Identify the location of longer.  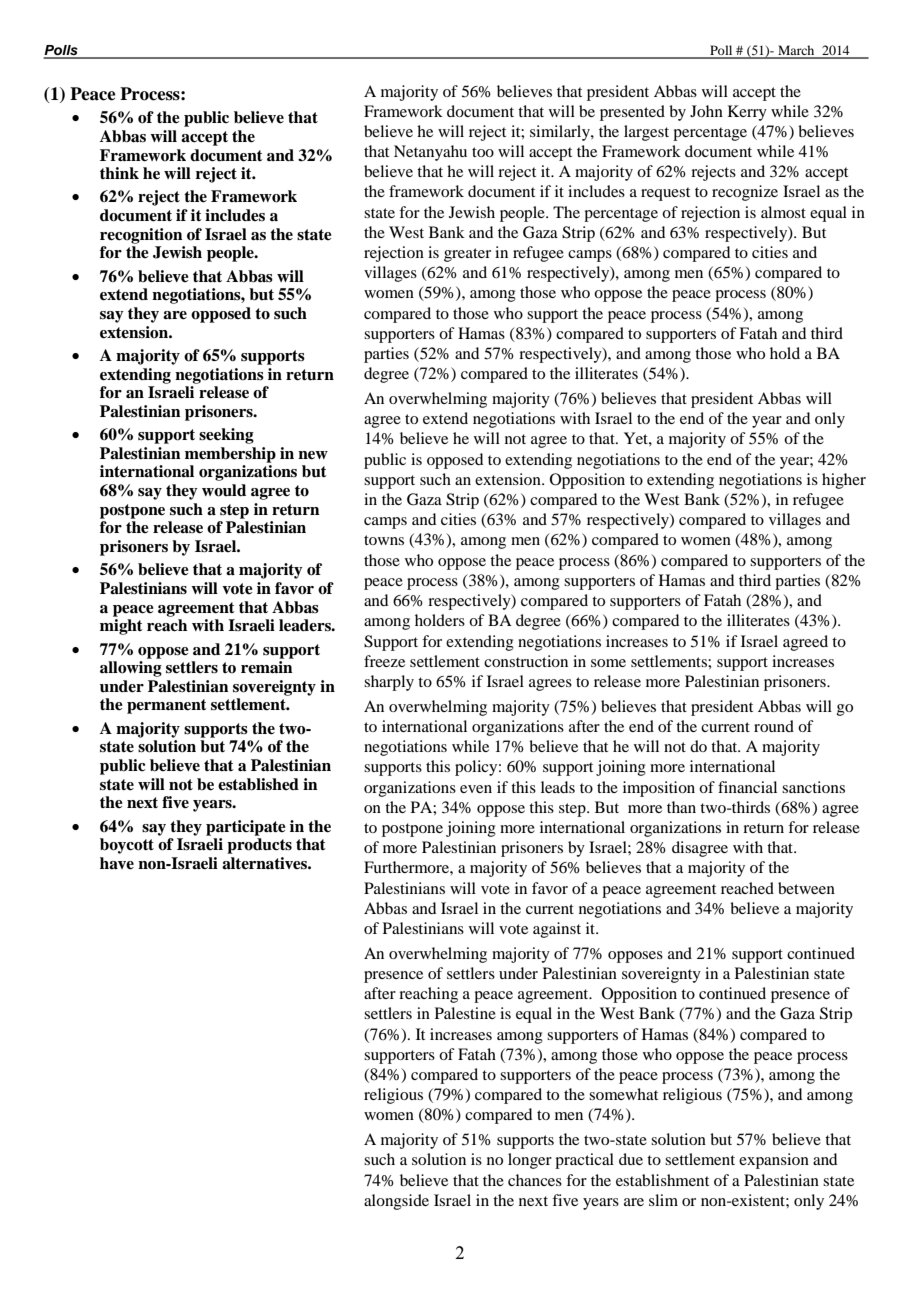
(530, 1161).
